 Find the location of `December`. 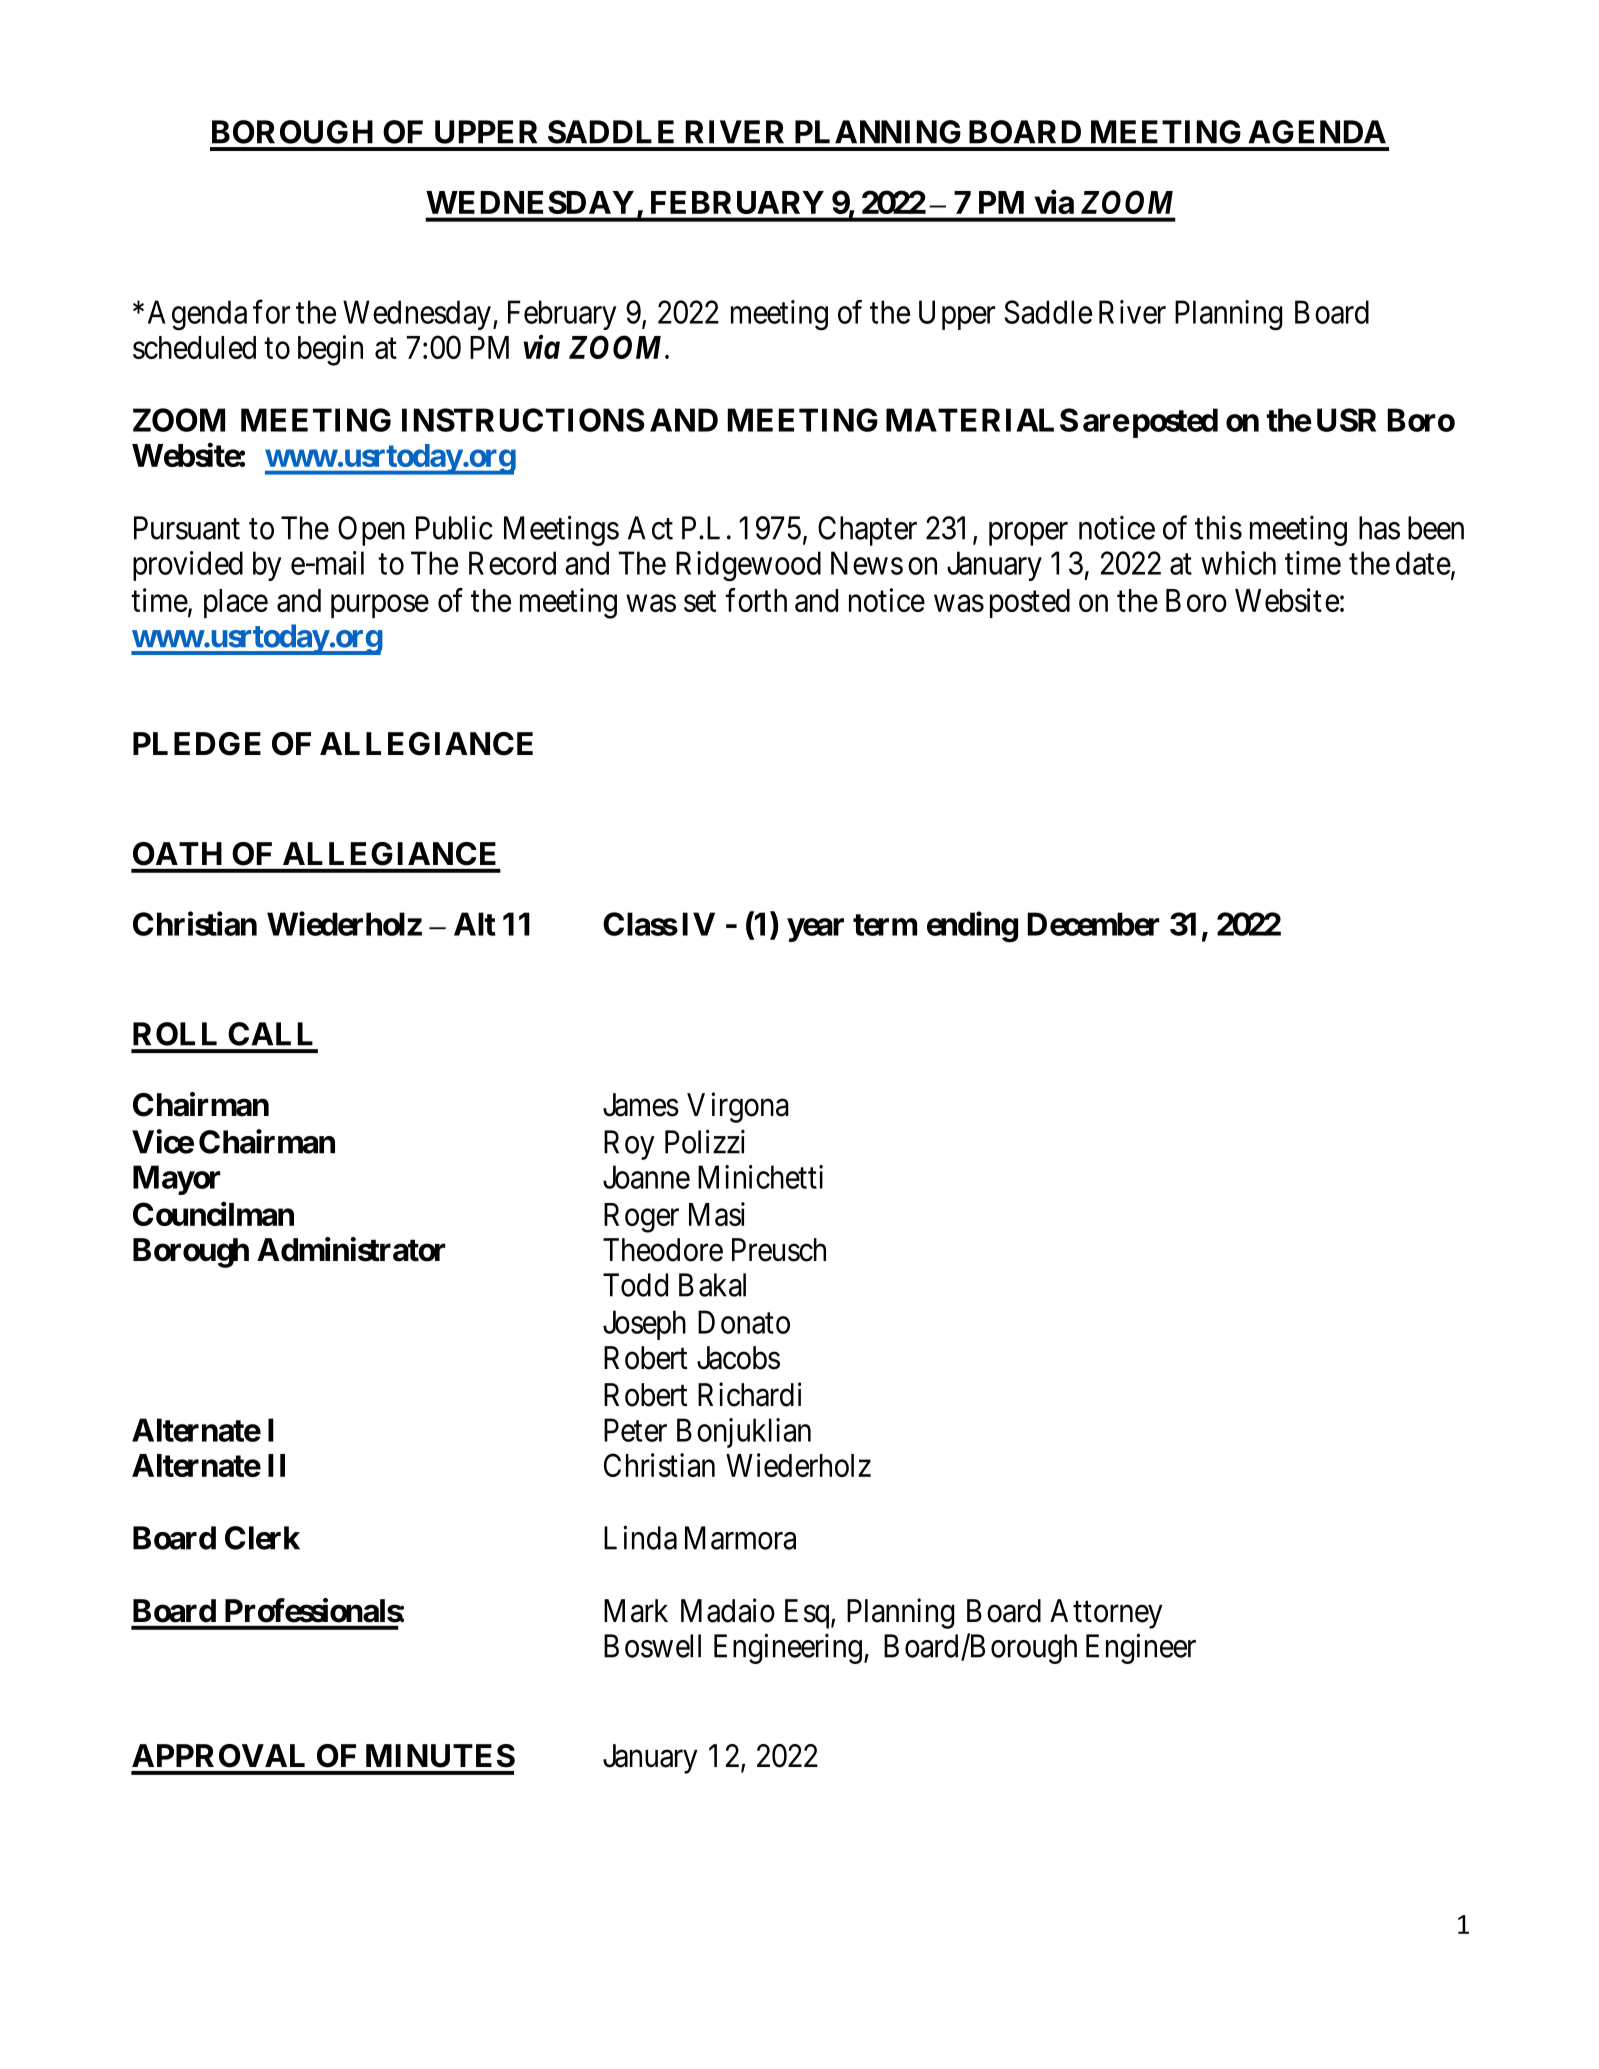

December is located at coordinates (1094, 924).
